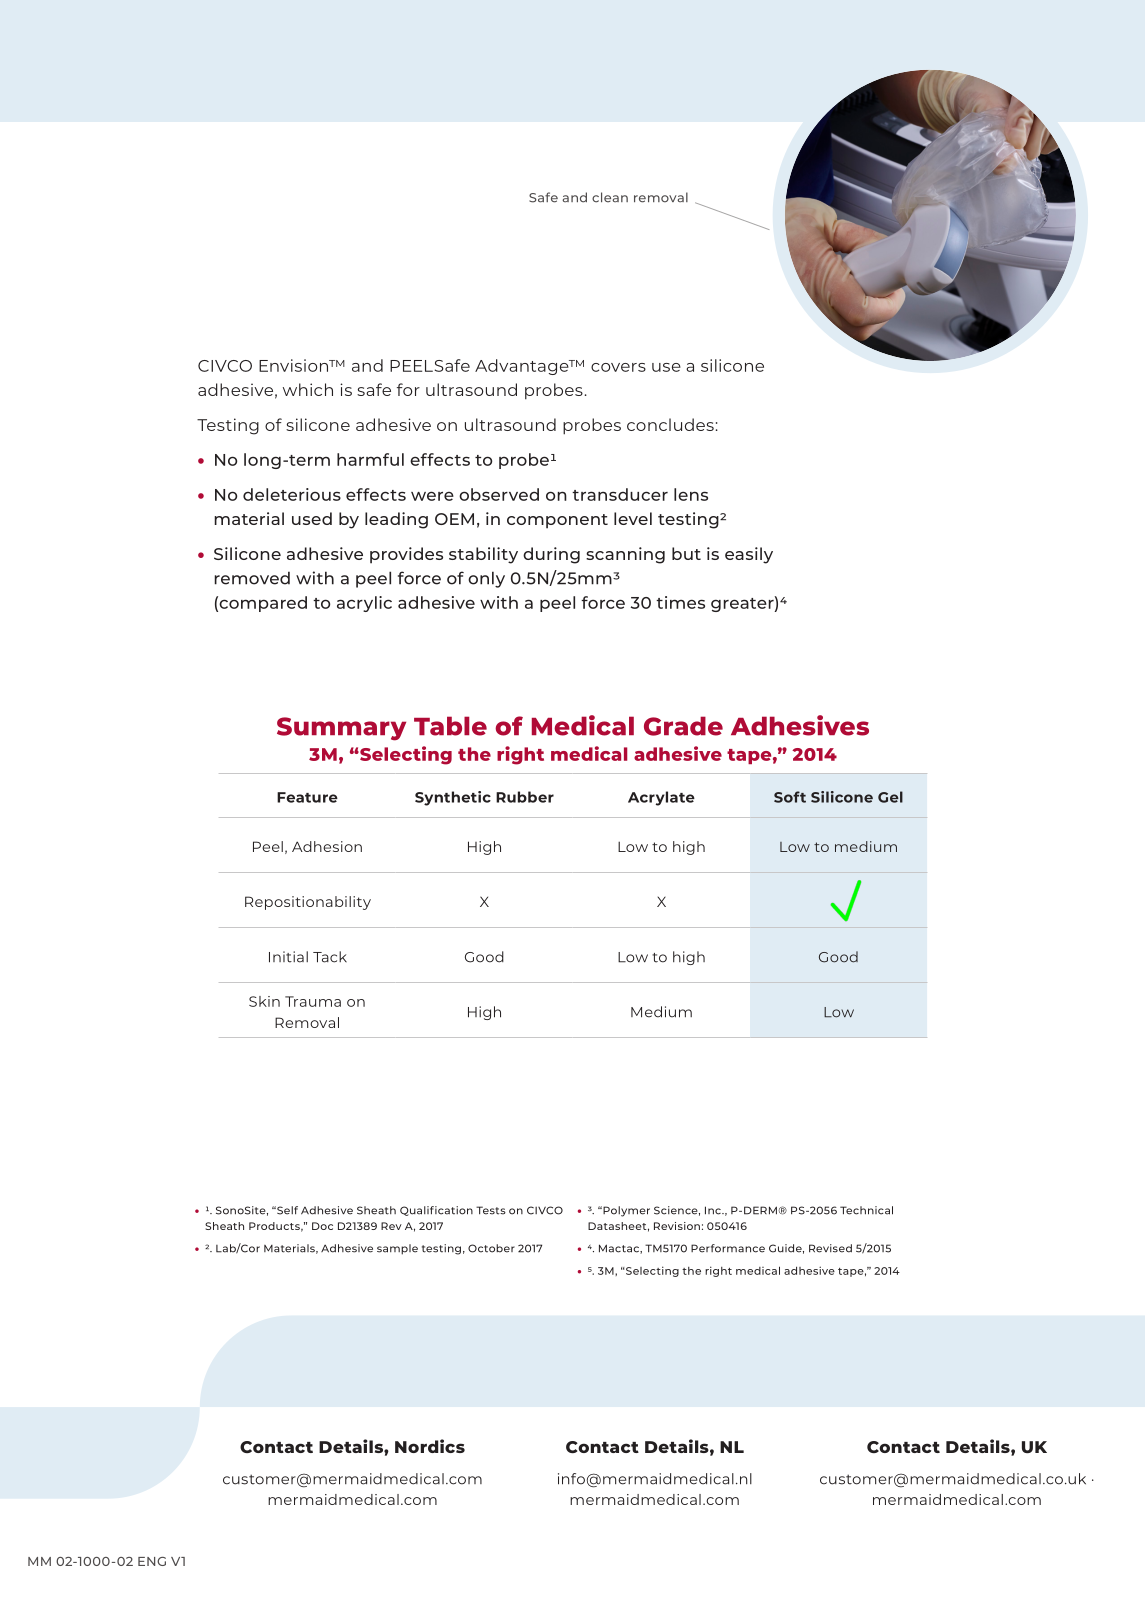 The height and width of the screenshot is (1607, 1145). Describe the element at coordinates (252, 578) in the screenshot. I see `removed` at that location.
